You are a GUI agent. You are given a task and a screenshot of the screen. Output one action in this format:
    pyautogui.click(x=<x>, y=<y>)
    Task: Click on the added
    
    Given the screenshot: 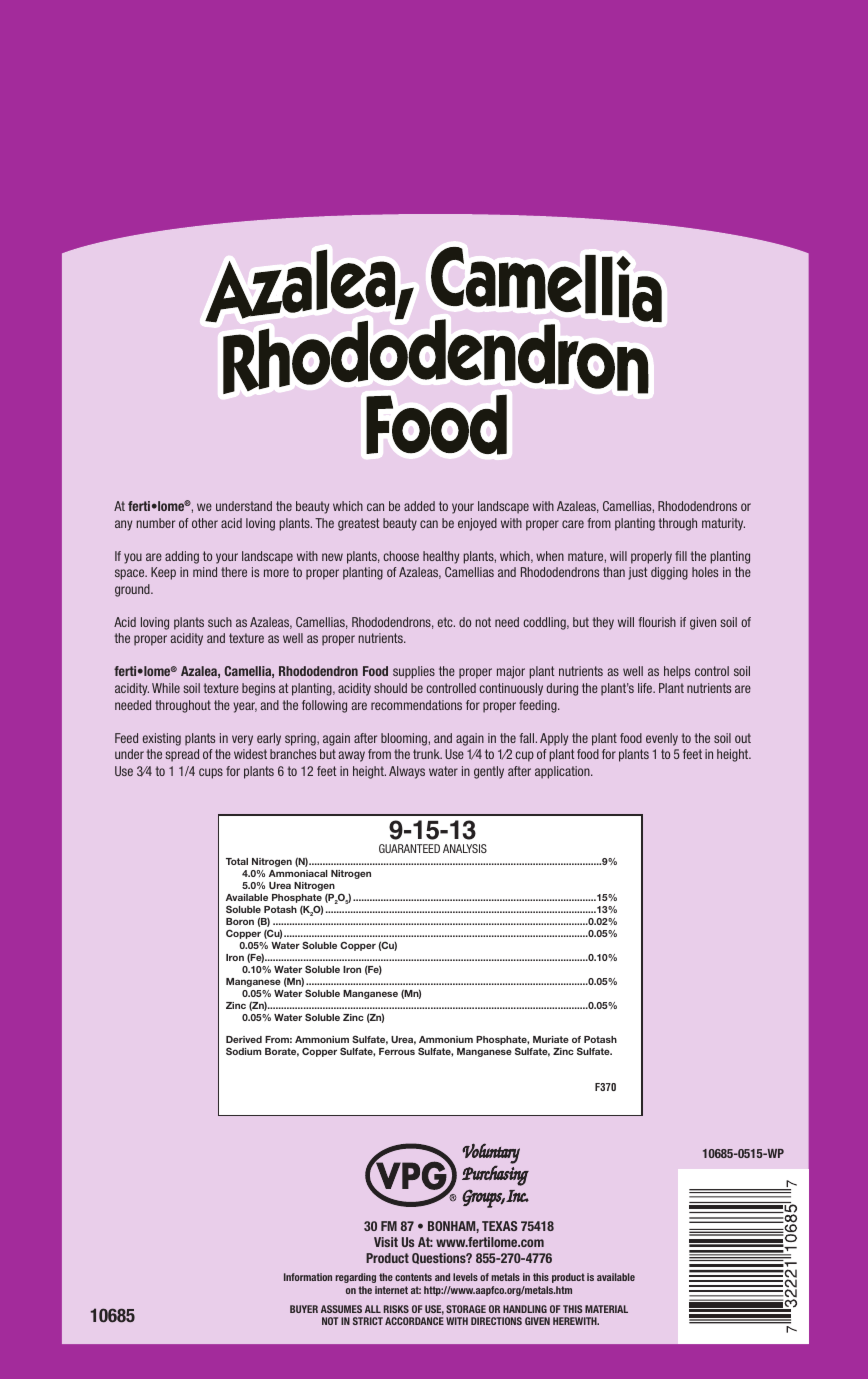 What is the action you would take?
    pyautogui.click(x=419, y=506)
